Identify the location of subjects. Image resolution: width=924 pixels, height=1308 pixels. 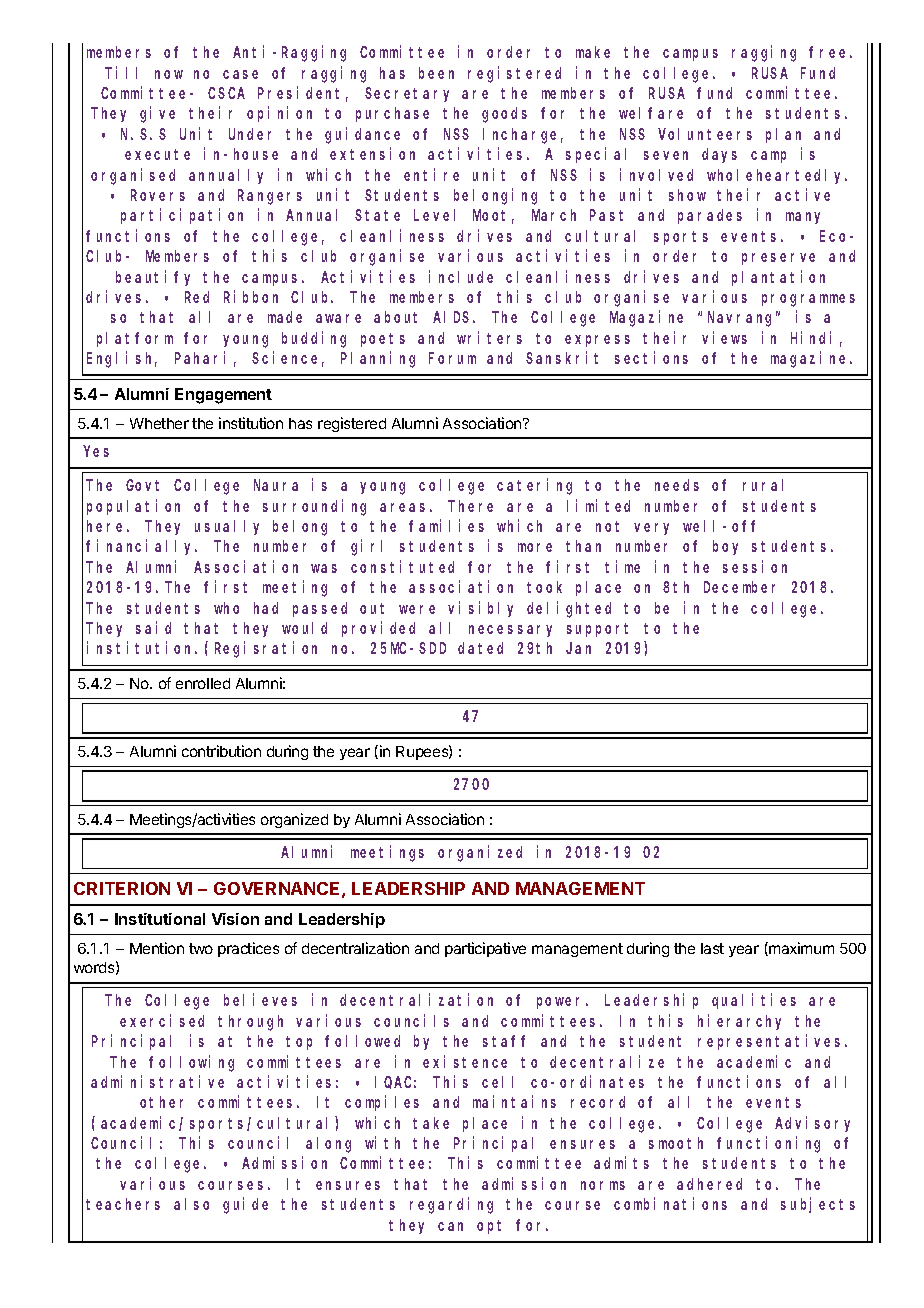
(818, 1205).
